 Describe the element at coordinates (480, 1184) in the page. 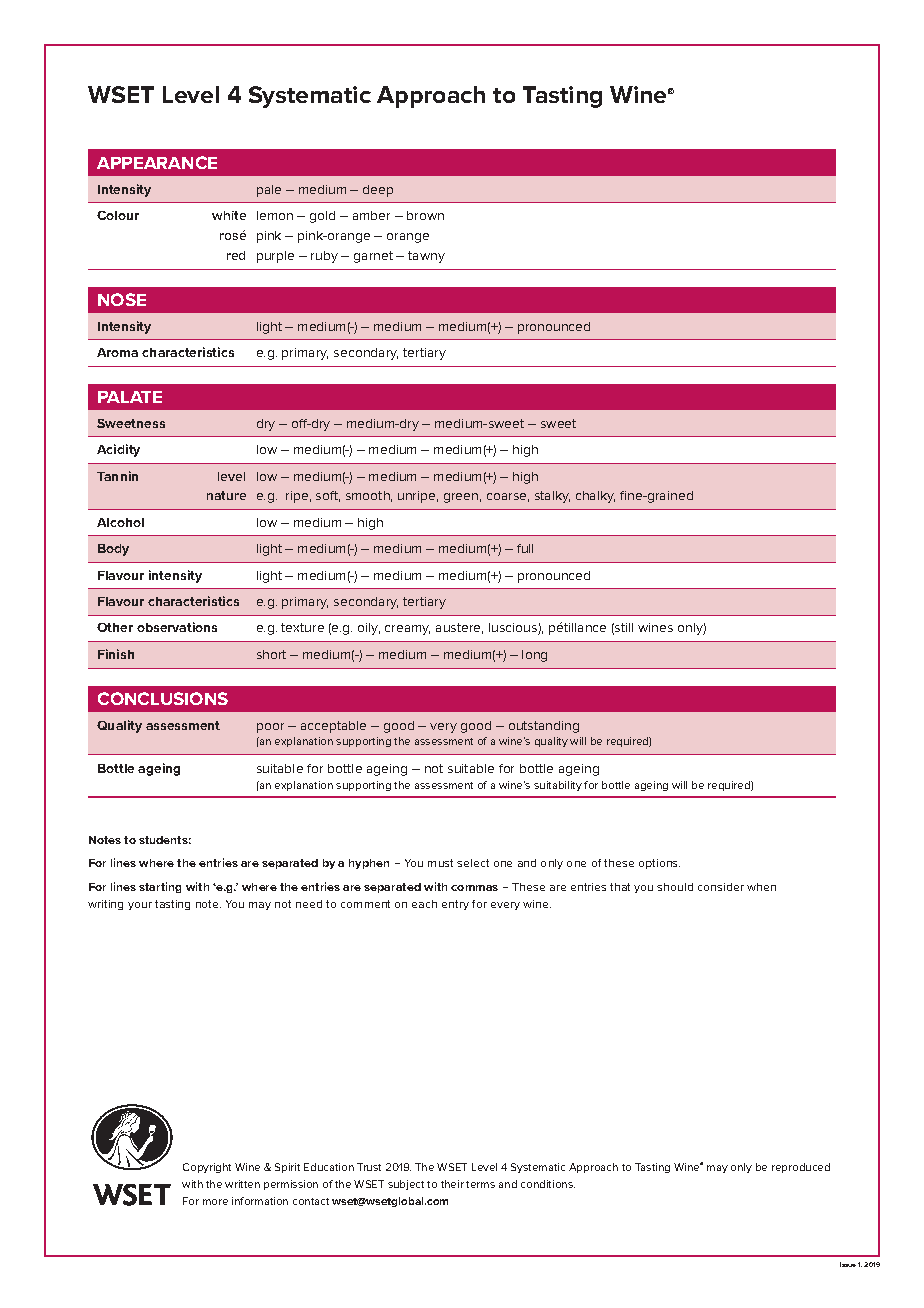

I see `terms` at that location.
